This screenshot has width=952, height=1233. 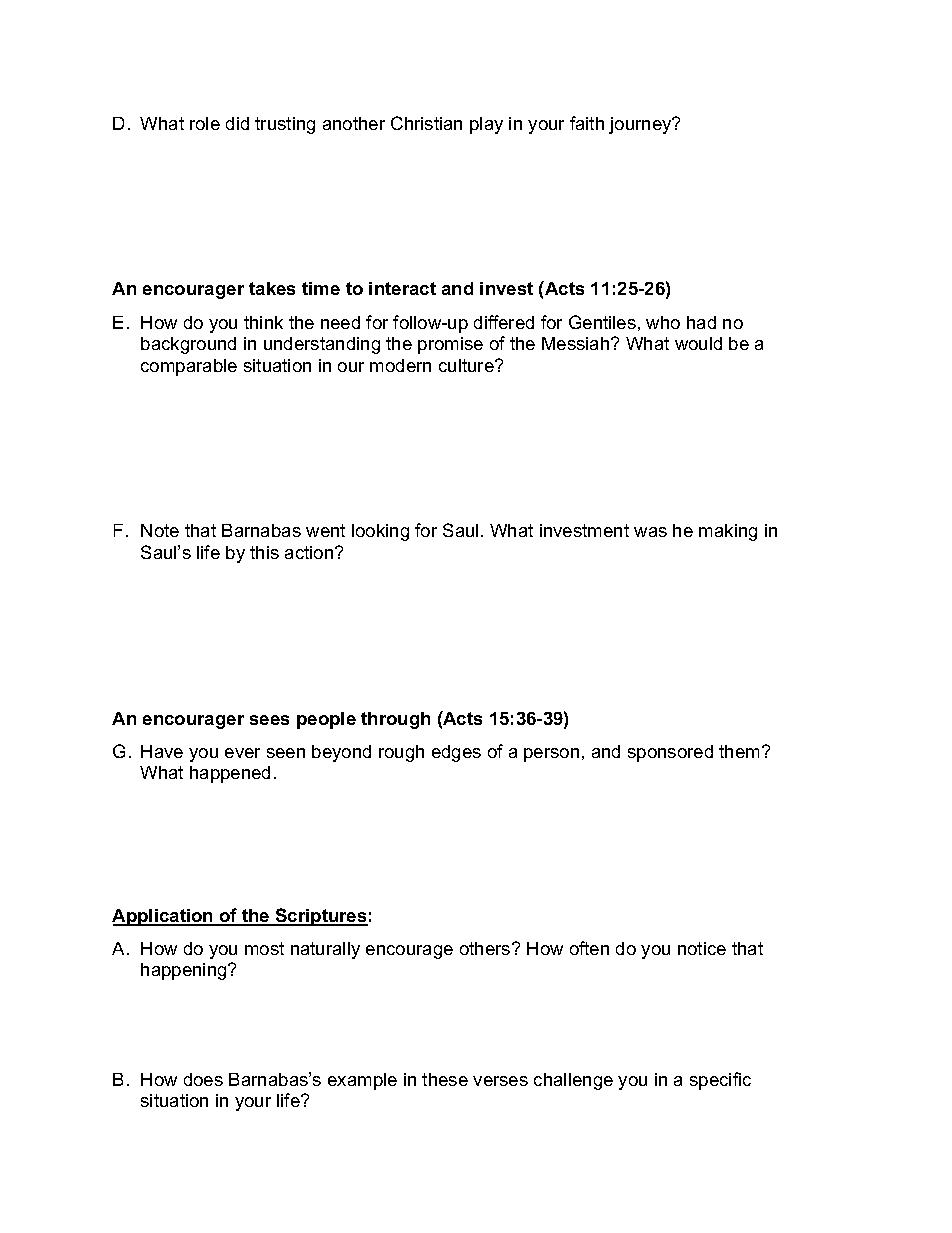 I want to click on did, so click(x=237, y=123).
